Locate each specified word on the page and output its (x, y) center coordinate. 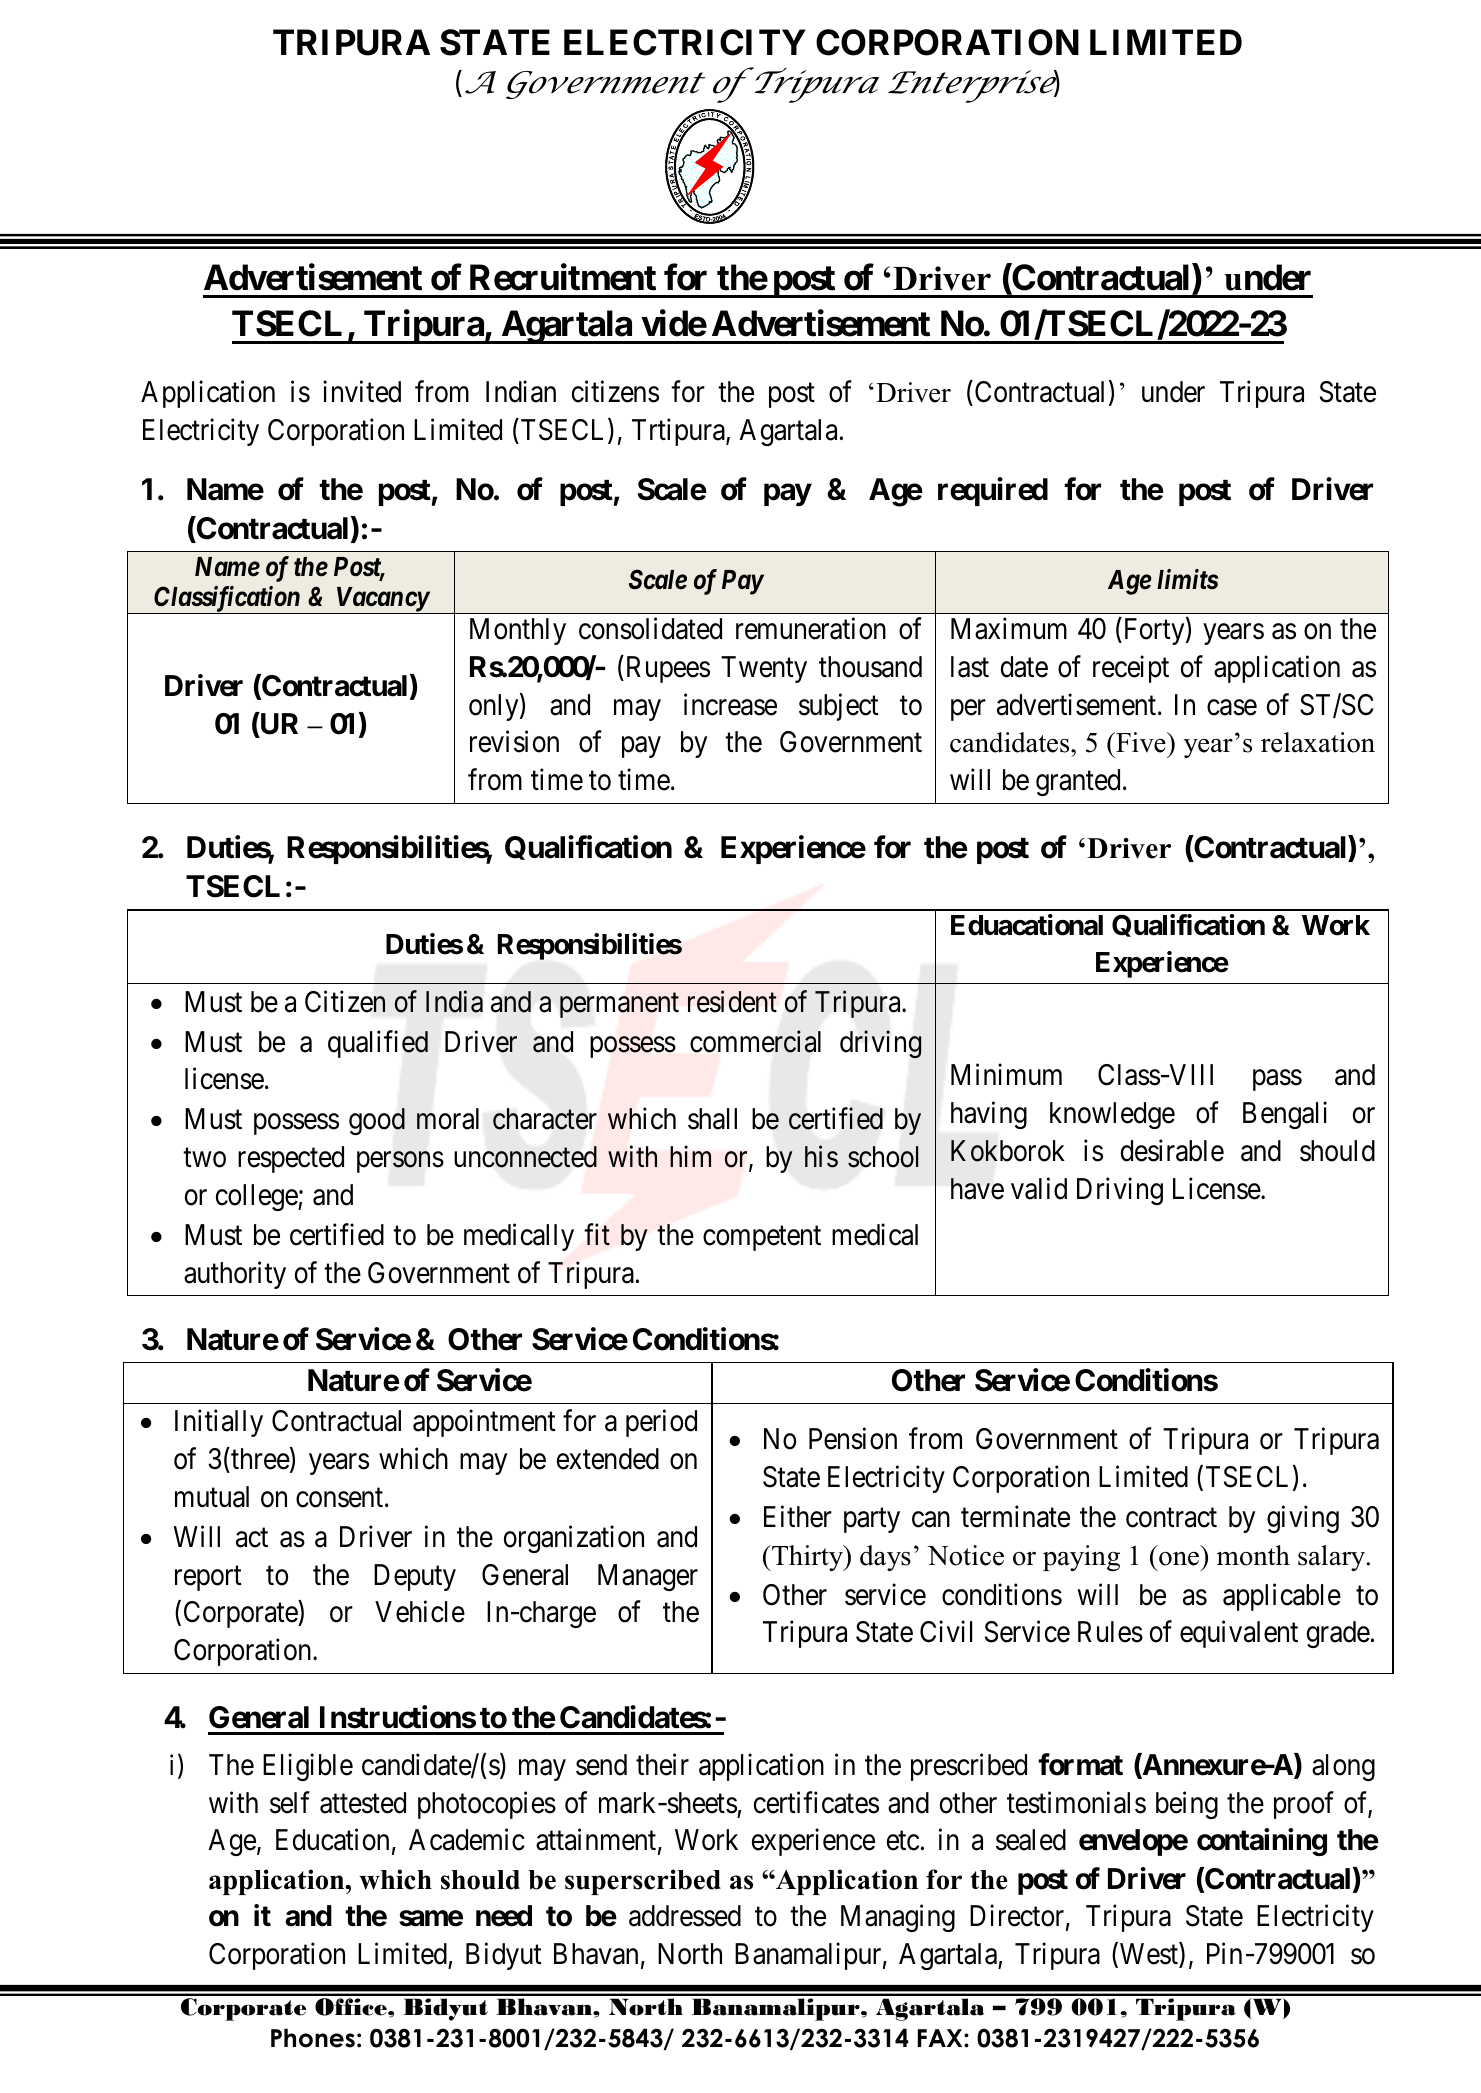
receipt (1131, 669)
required (993, 491)
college (257, 1197)
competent (762, 1238)
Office (352, 2007)
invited (362, 392)
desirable (1172, 1150)
